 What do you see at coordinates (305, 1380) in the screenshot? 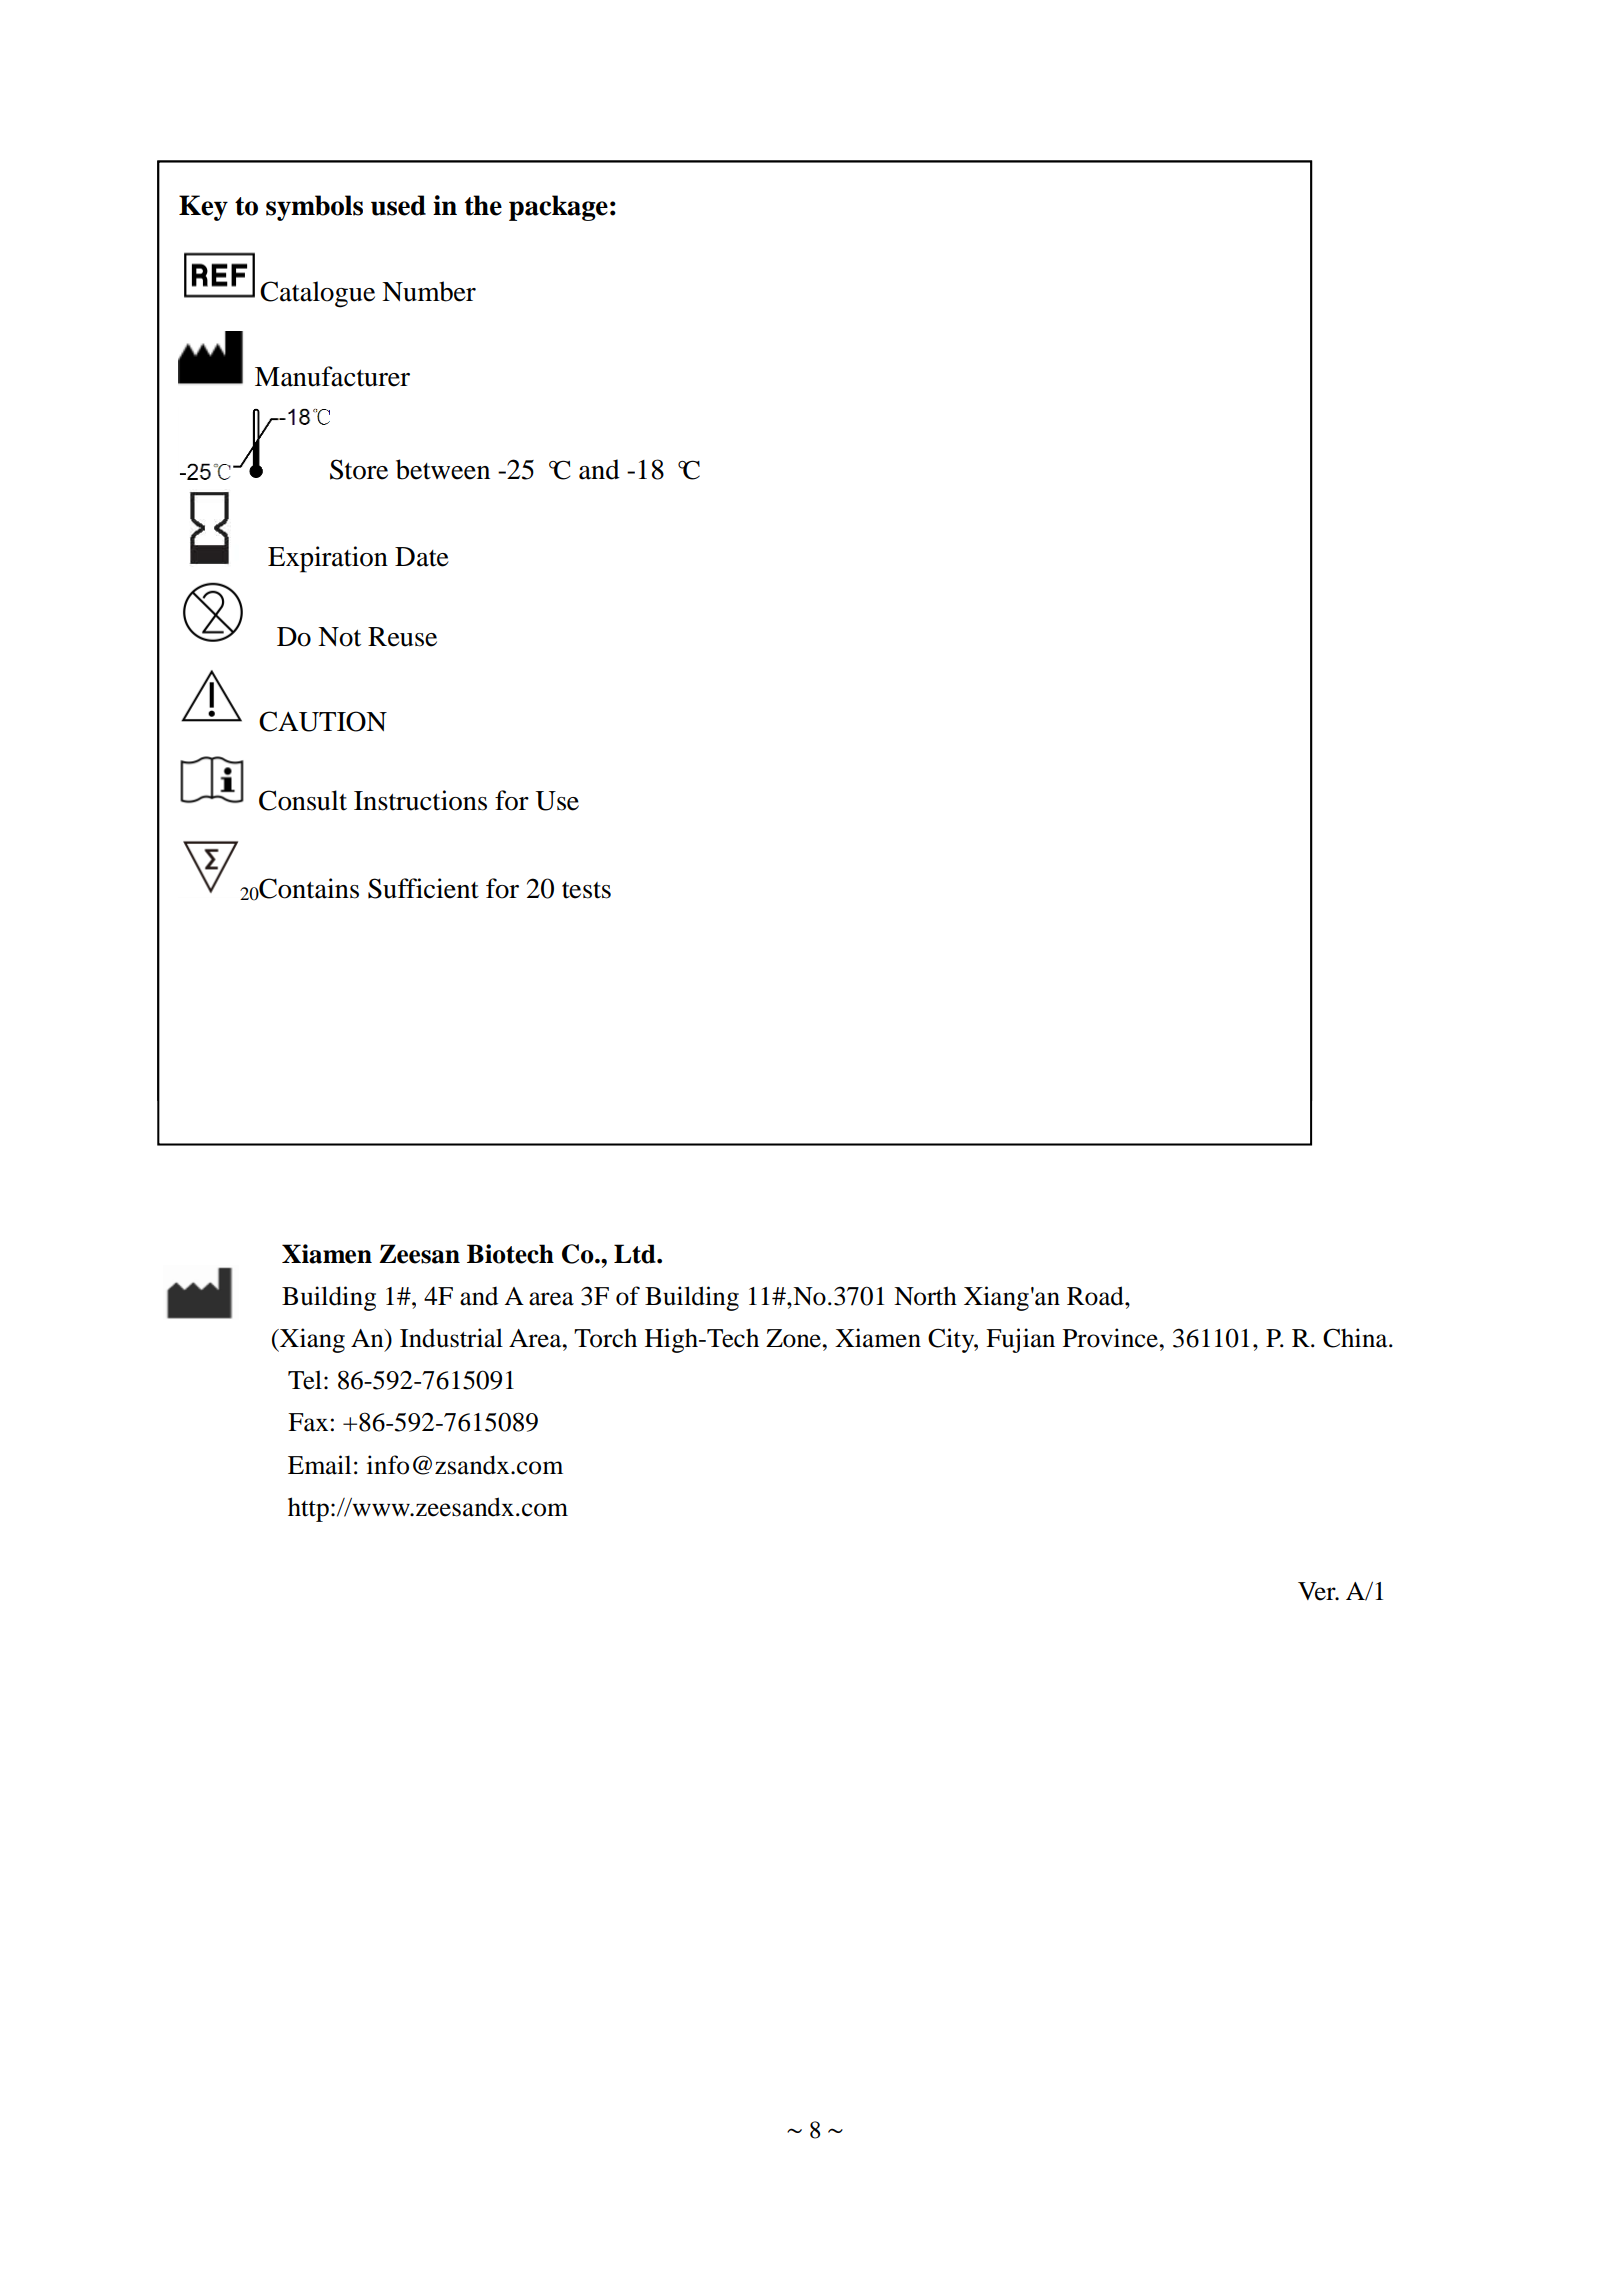
I see `Tel` at bounding box center [305, 1380].
